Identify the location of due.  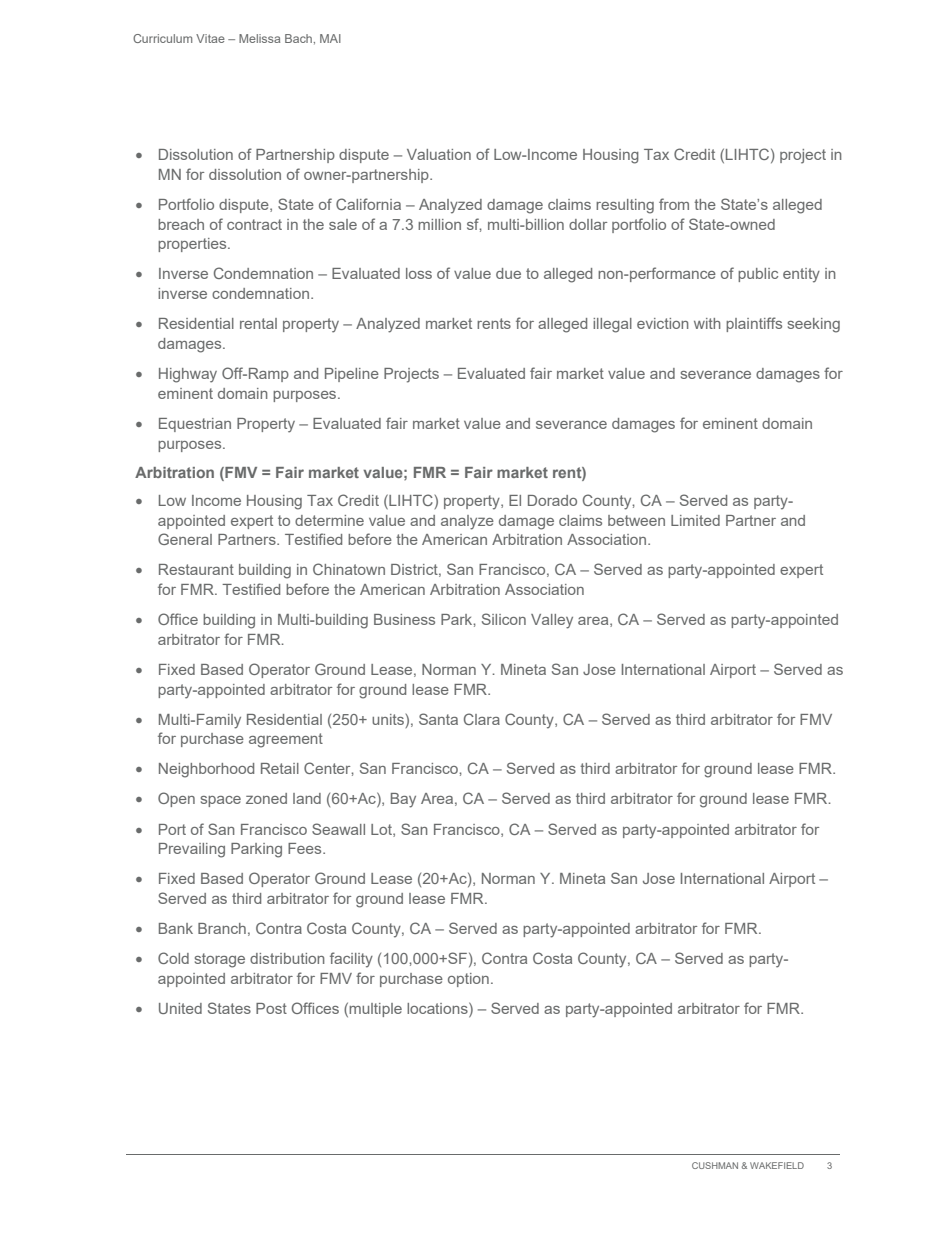
(508, 273).
